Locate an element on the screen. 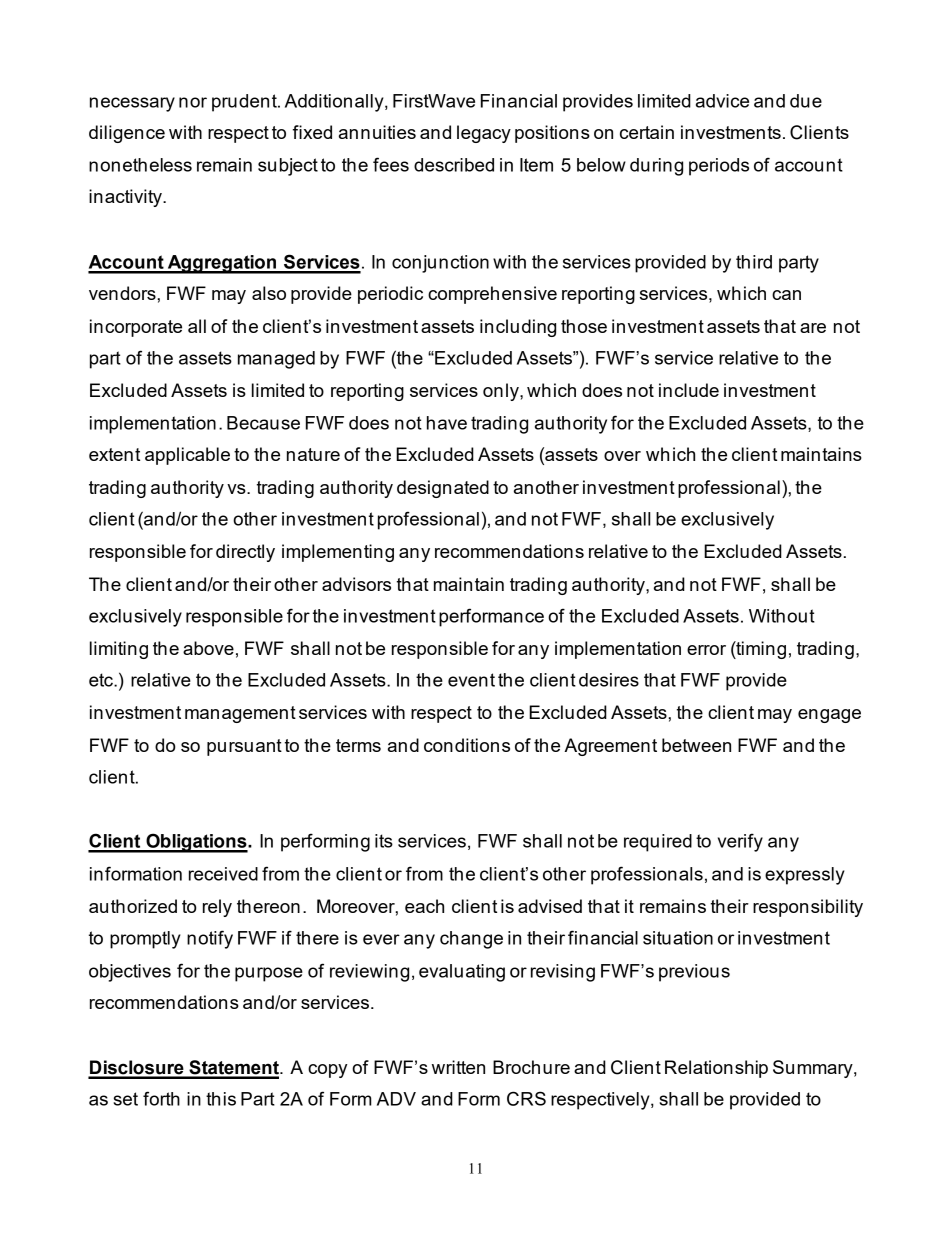  nor is located at coordinates (193, 102).
